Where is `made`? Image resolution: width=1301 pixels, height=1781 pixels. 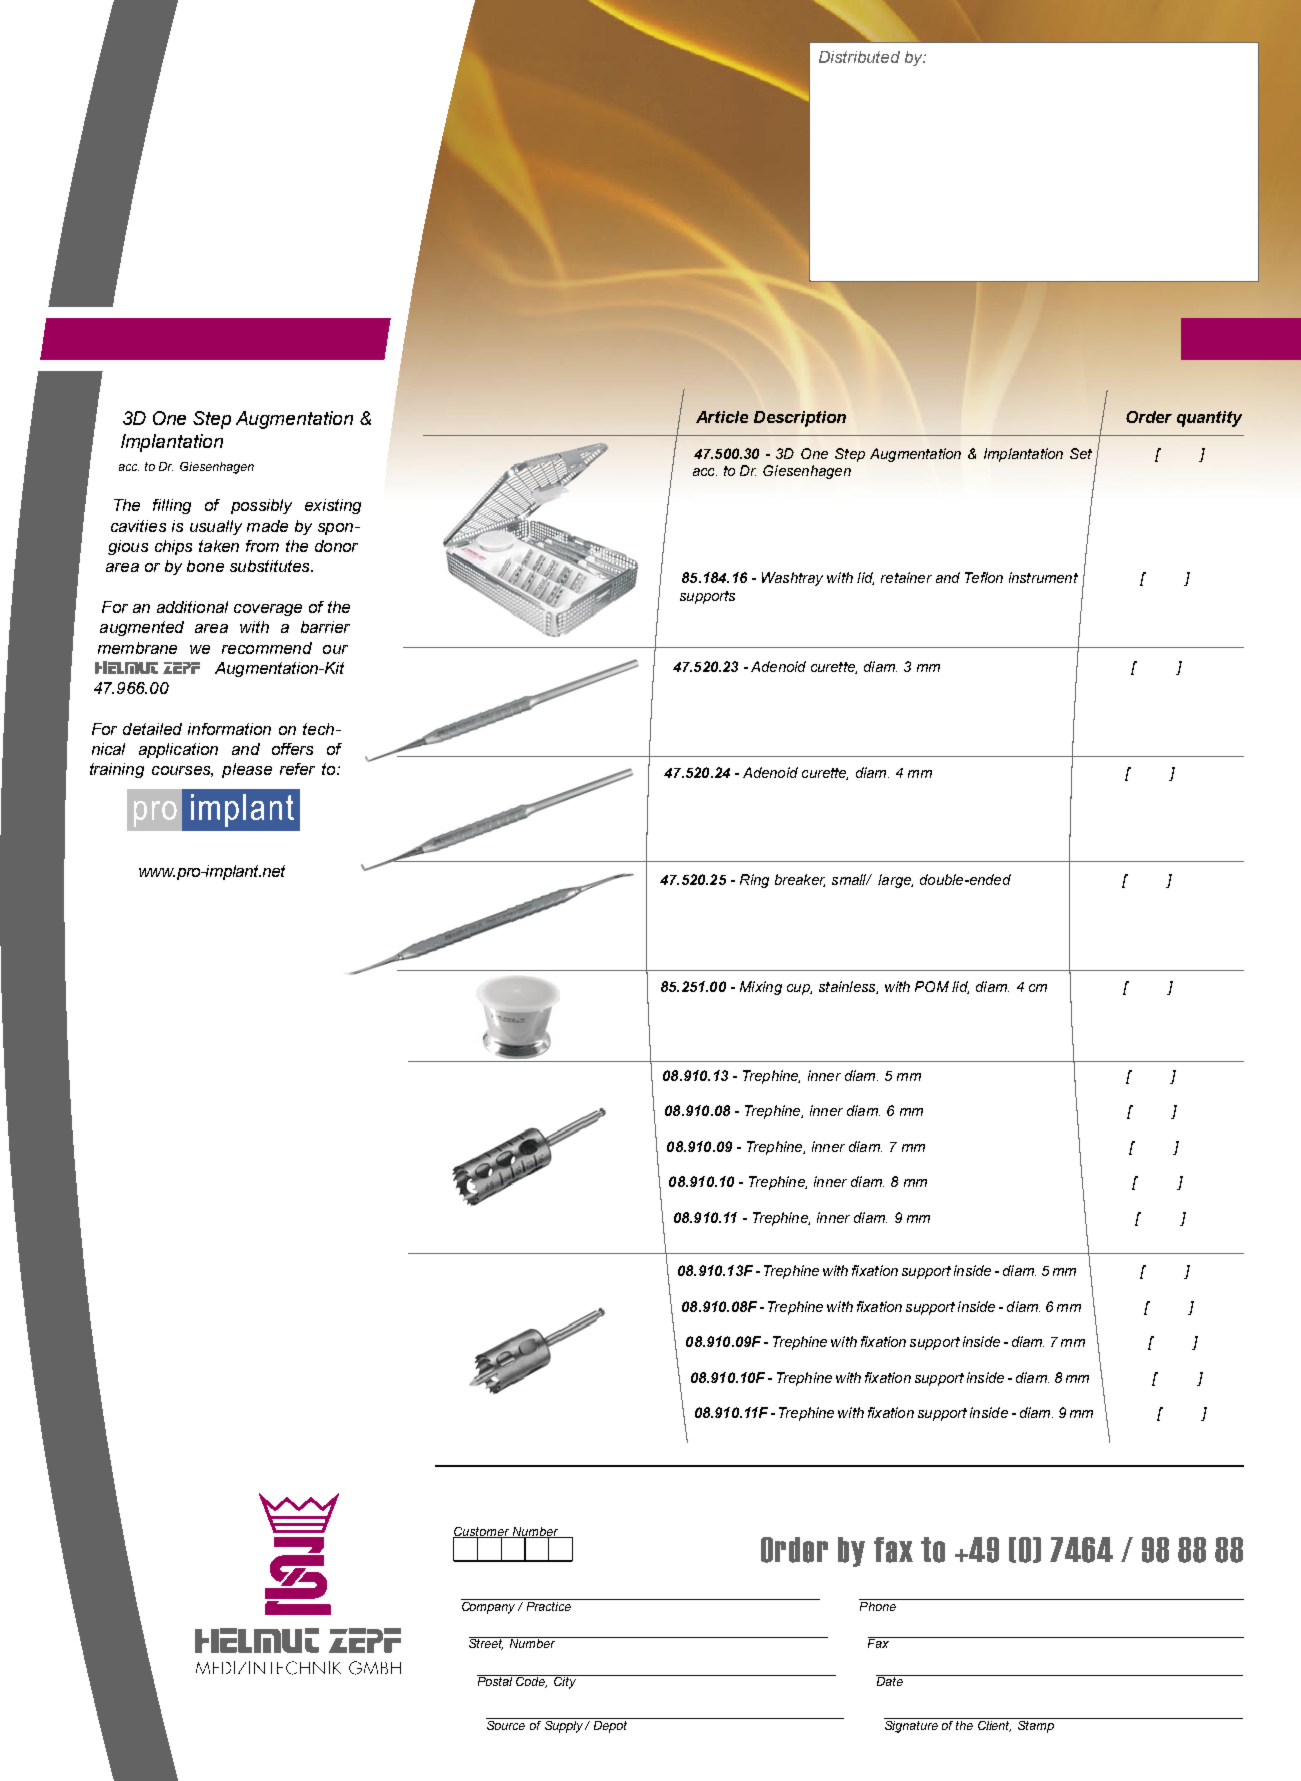 made is located at coordinates (267, 526).
